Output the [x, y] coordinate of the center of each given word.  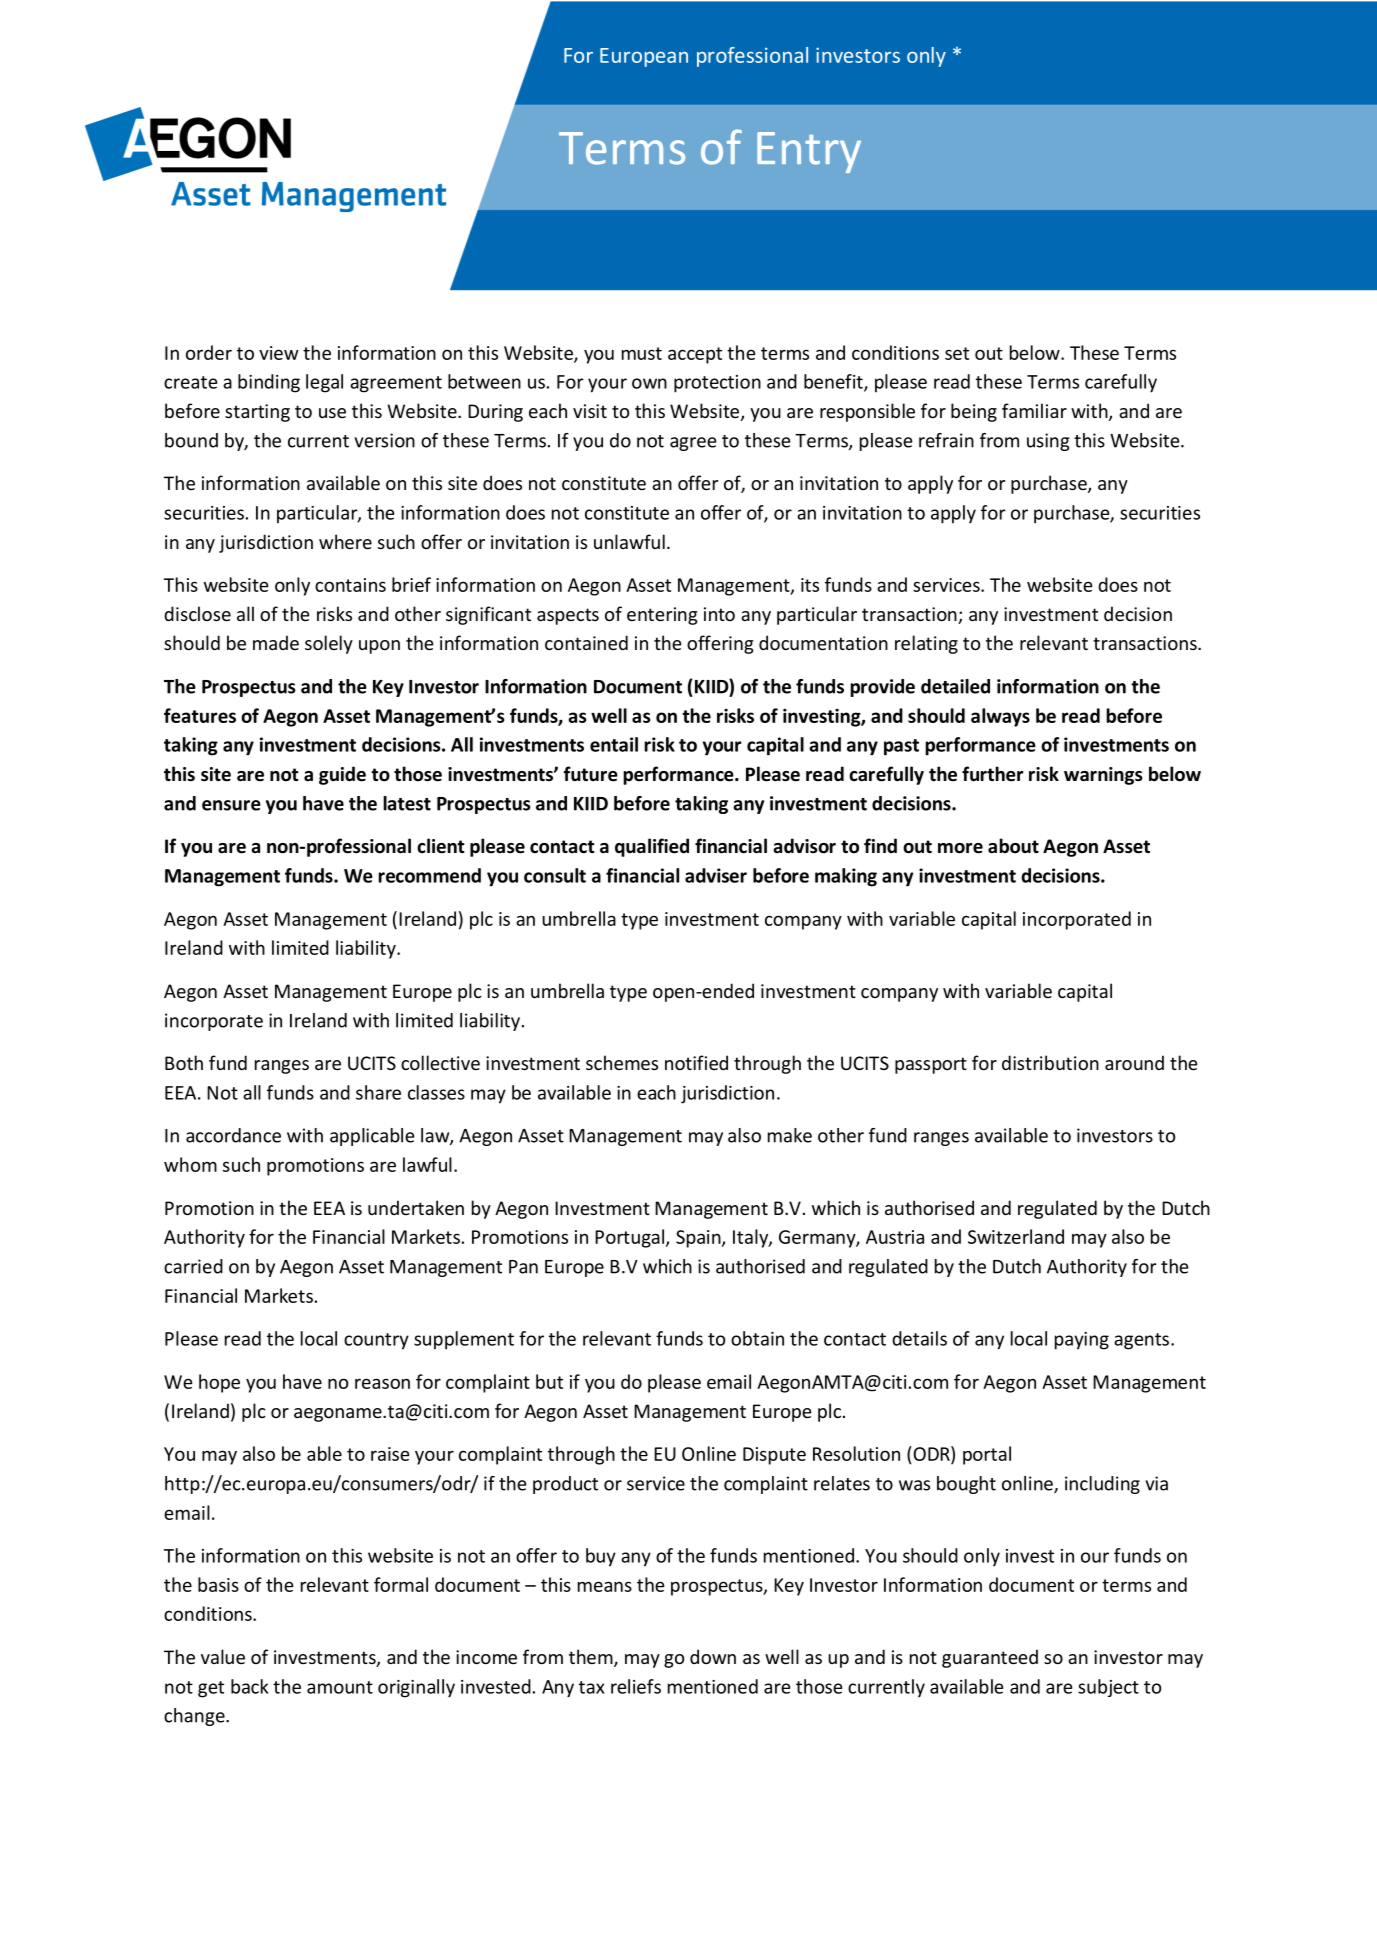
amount [340, 1687]
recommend [429, 875]
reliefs [636, 1686]
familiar [1034, 410]
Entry [809, 152]
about [1013, 846]
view [279, 353]
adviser [716, 875]
